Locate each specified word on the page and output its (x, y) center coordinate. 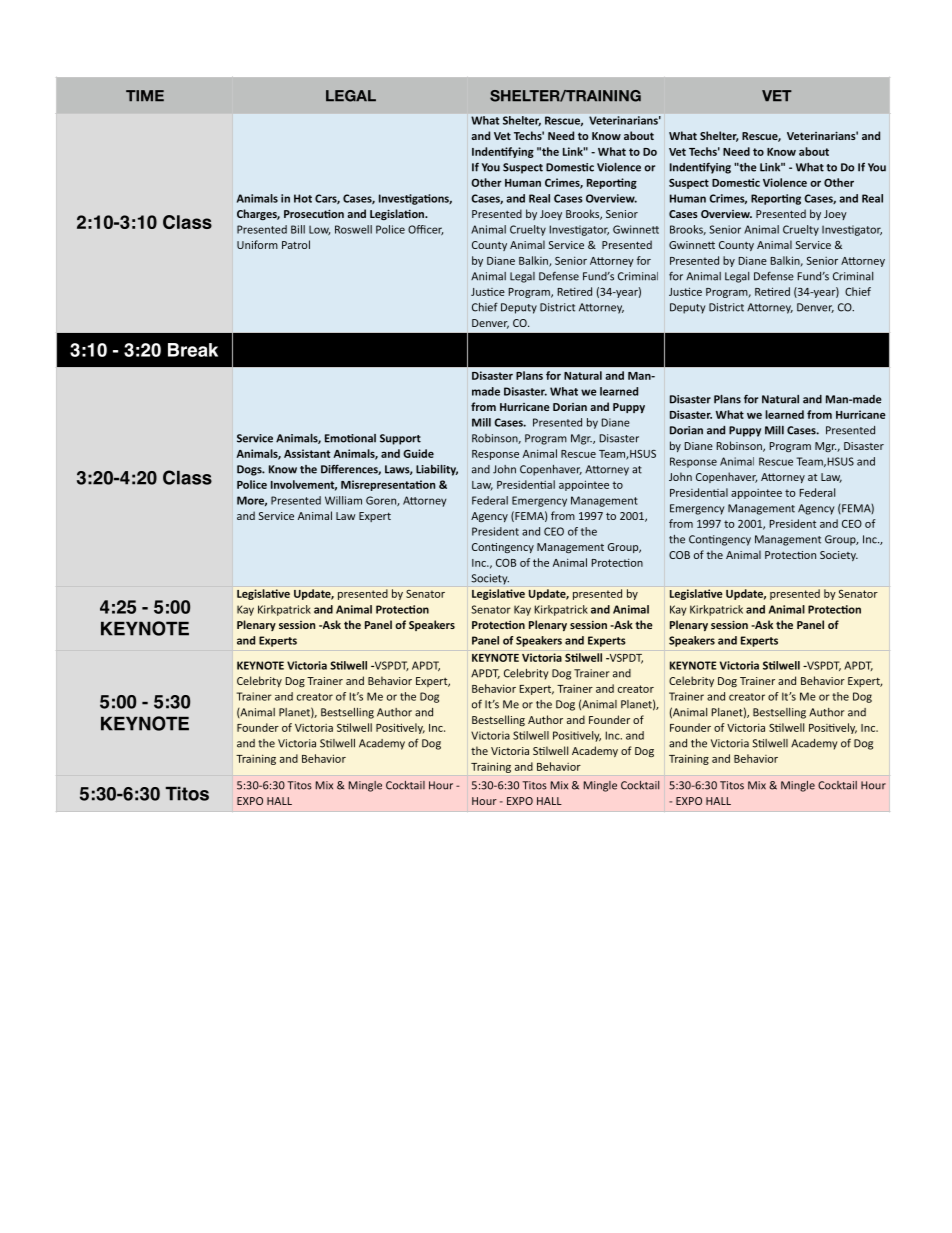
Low (319, 230)
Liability (437, 470)
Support (400, 439)
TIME (145, 95)
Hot (303, 198)
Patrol (296, 244)
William (343, 500)
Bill (298, 229)
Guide (418, 453)
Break (193, 350)
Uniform (257, 244)
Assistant (307, 453)
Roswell (353, 229)
